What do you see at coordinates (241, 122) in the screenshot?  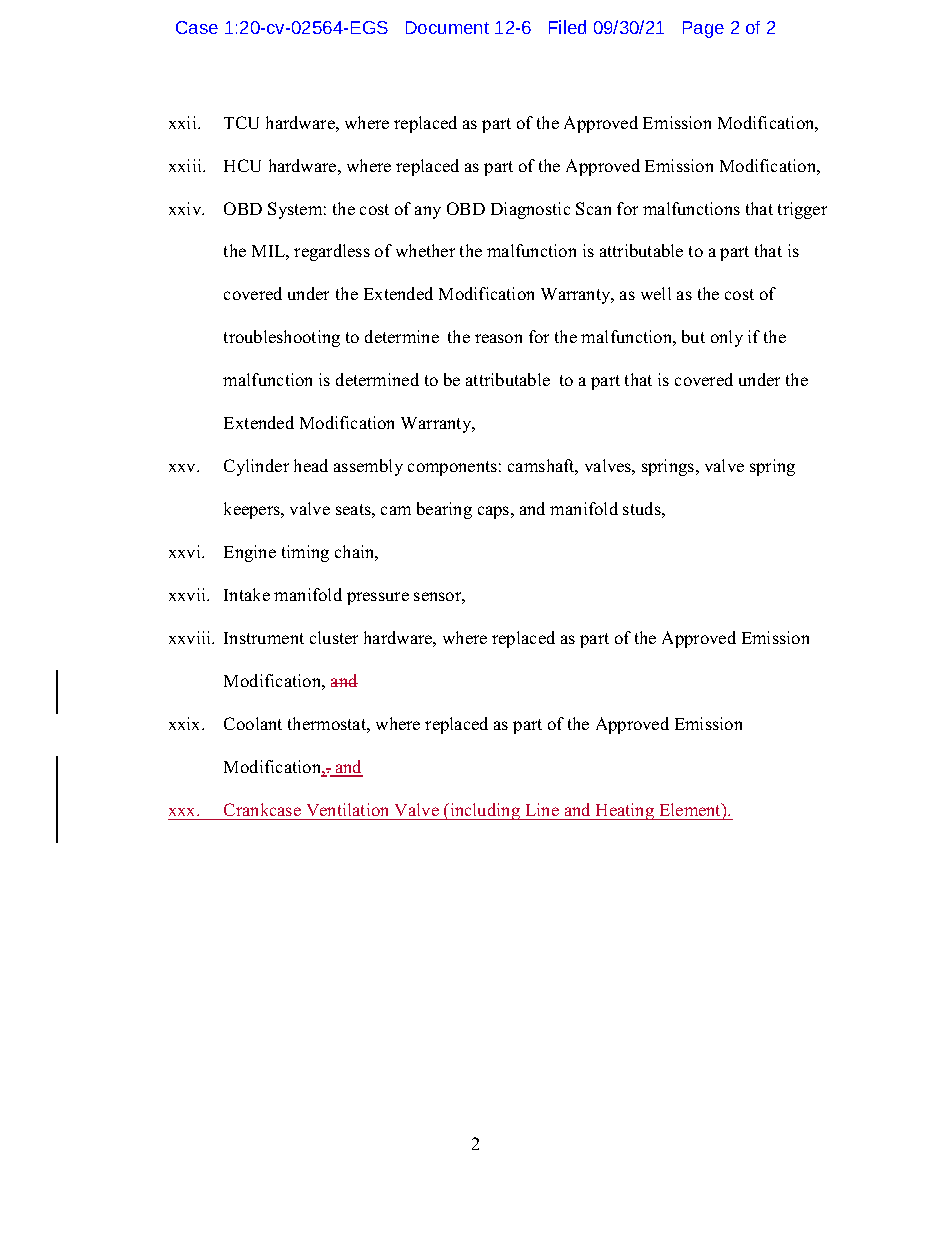 I see `TCU` at bounding box center [241, 122].
